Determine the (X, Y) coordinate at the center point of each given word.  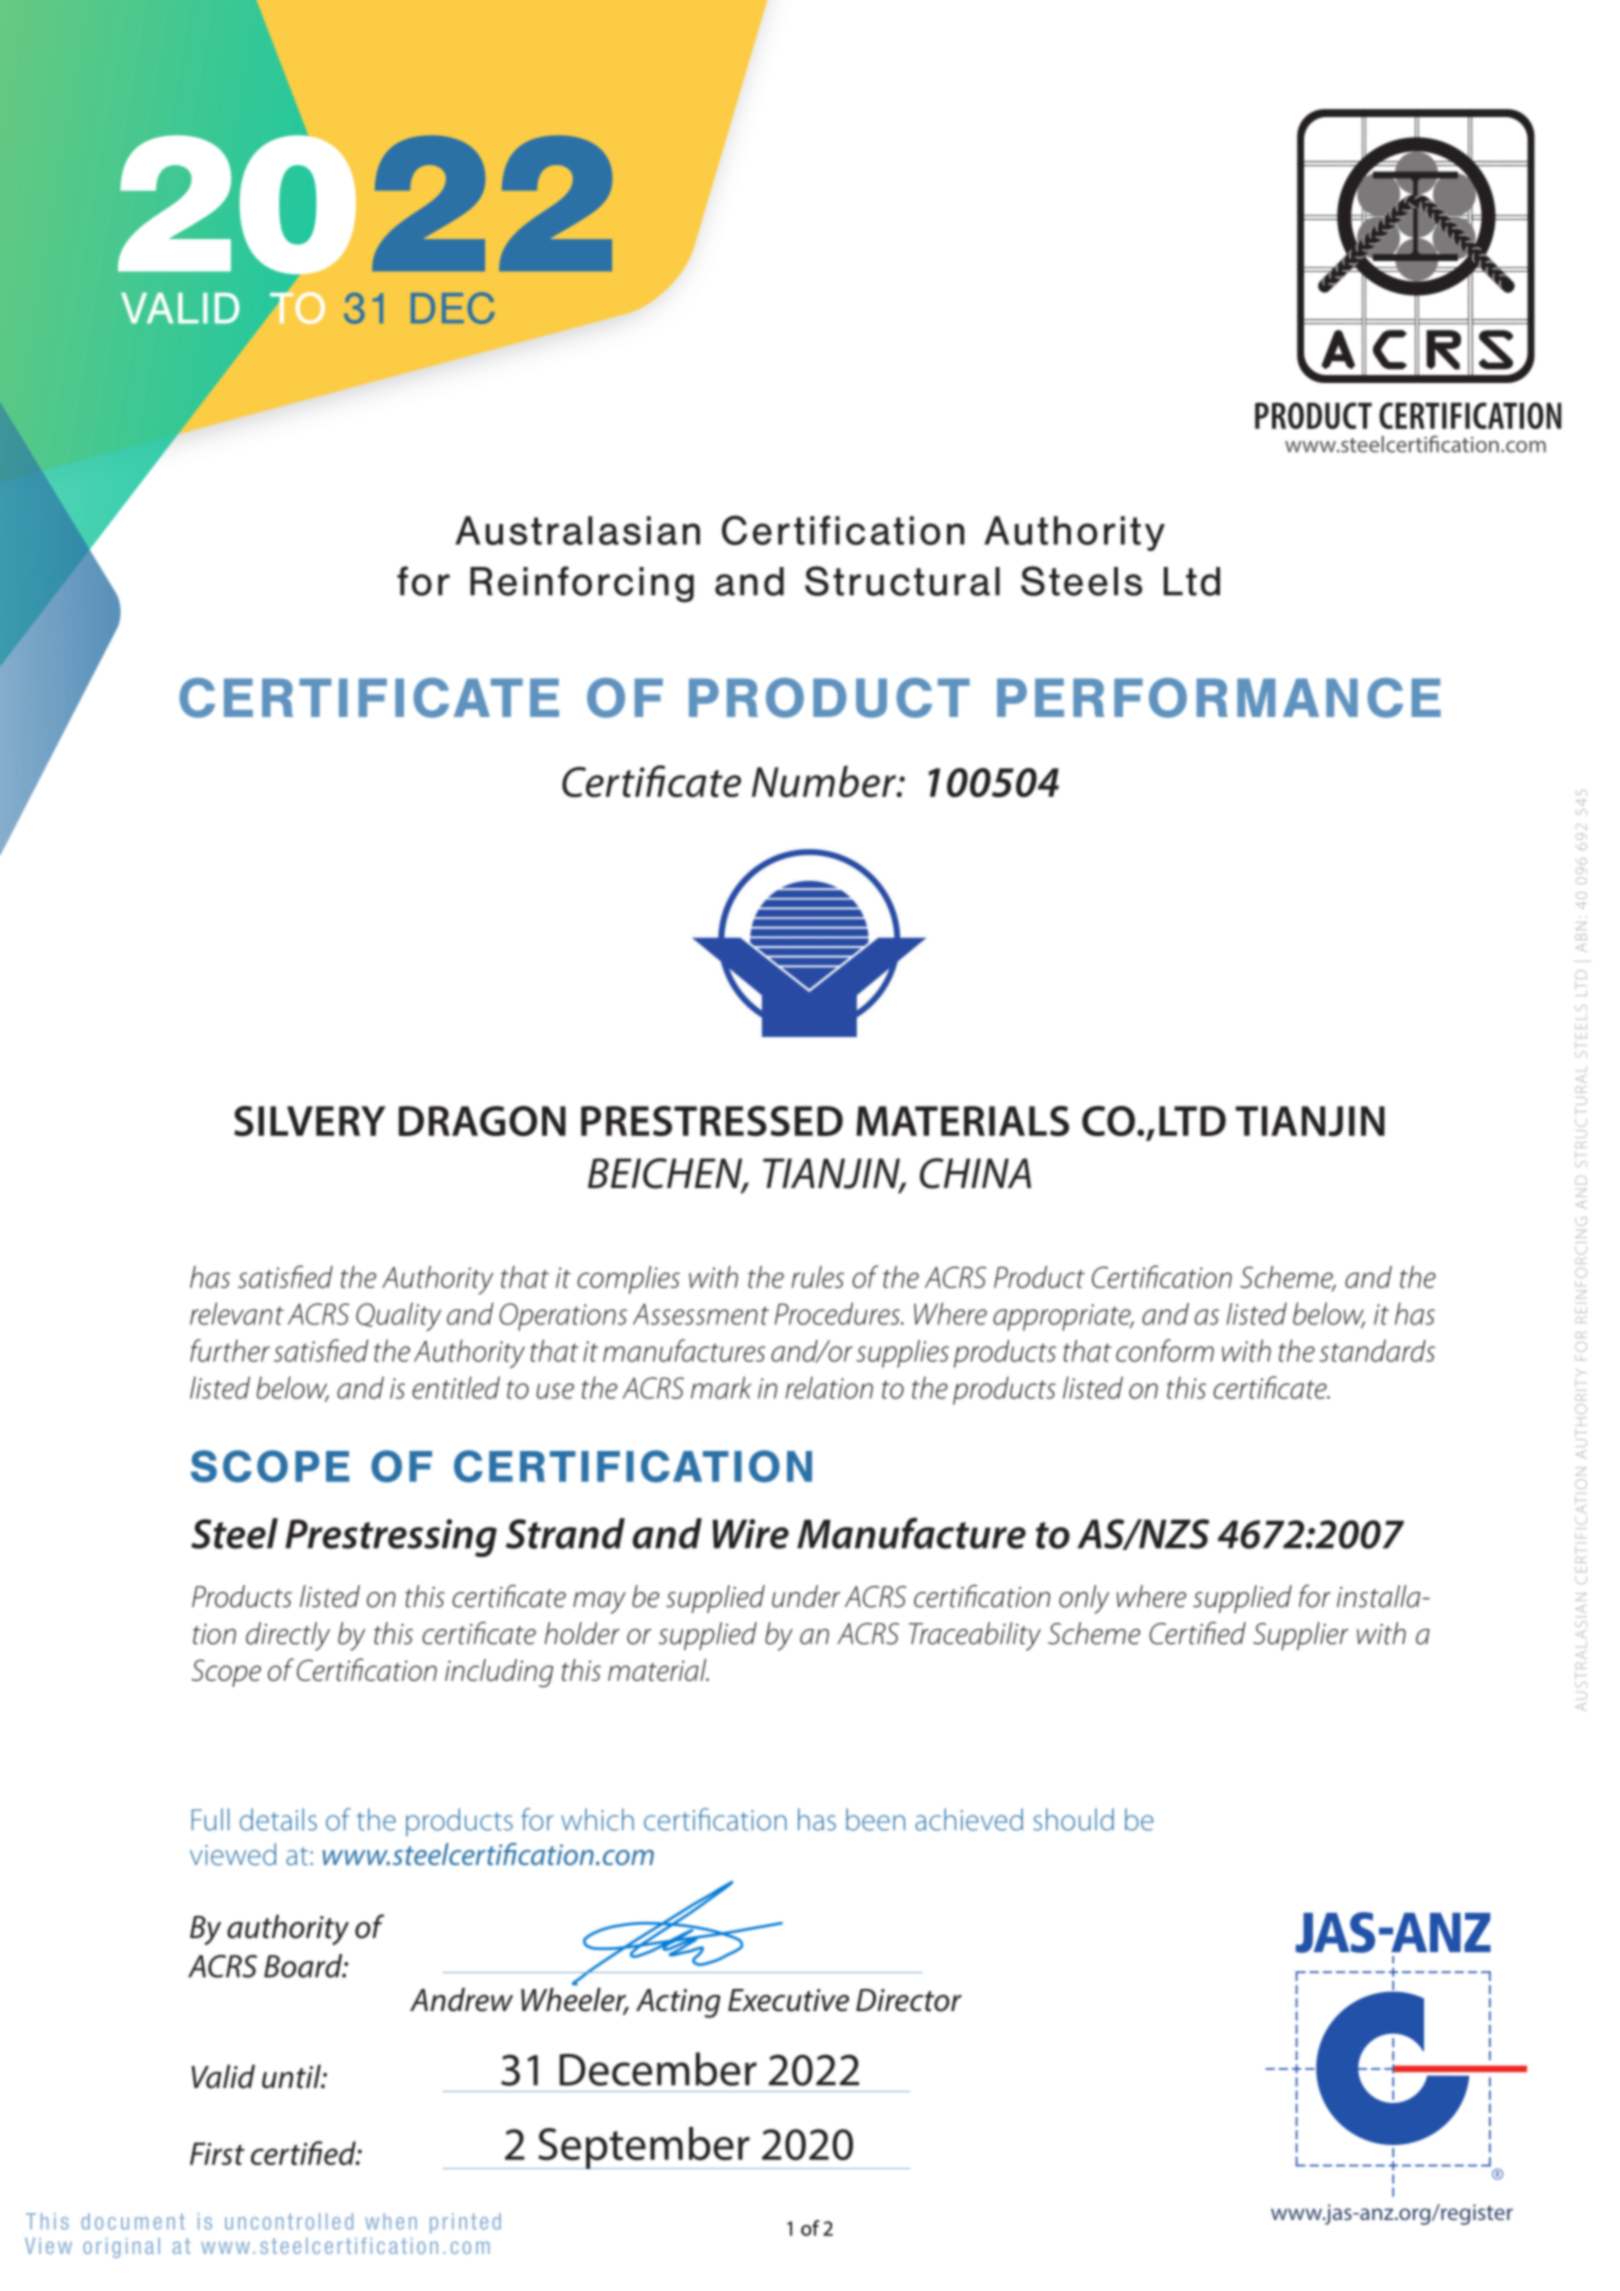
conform (1165, 1350)
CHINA (975, 1173)
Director (909, 2000)
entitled (456, 1387)
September (644, 2148)
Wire (751, 1534)
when (391, 2221)
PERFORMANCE (1219, 698)
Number (825, 781)
